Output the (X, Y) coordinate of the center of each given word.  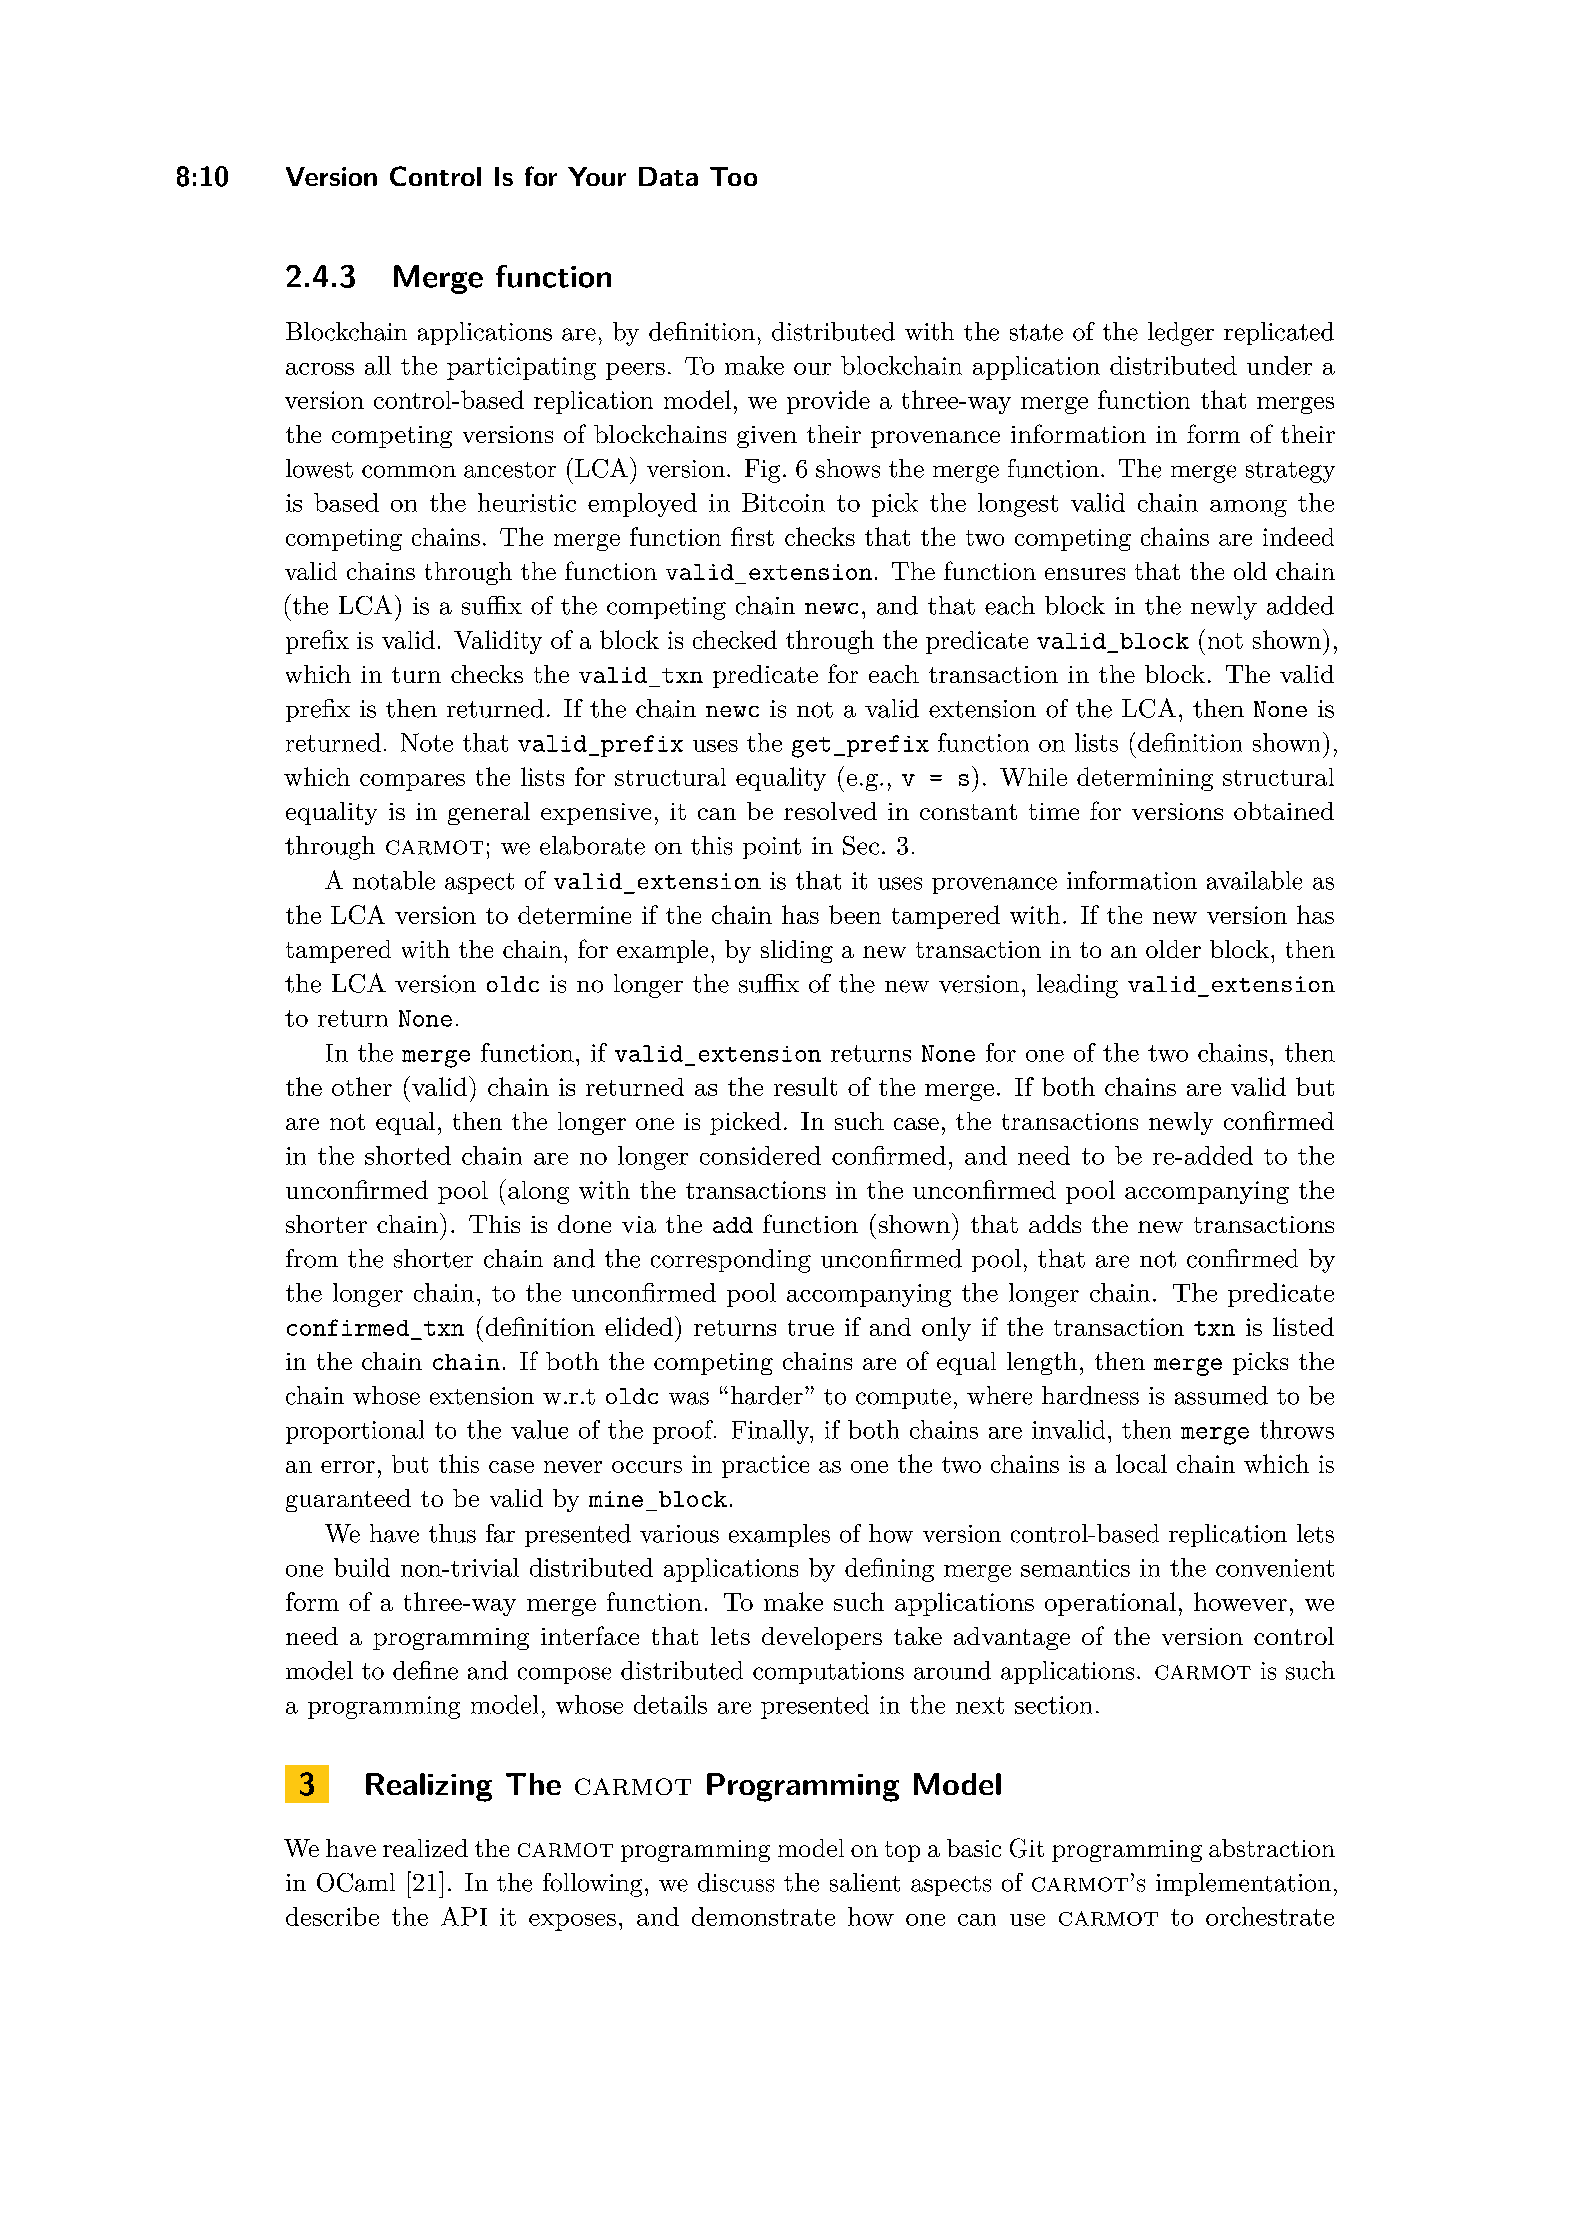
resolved (830, 811)
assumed (1221, 1395)
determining (1145, 779)
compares (412, 782)
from (312, 1258)
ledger (1181, 334)
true (811, 1328)
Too (733, 176)
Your (597, 176)
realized (425, 1848)
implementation (1243, 1884)
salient (865, 1882)
